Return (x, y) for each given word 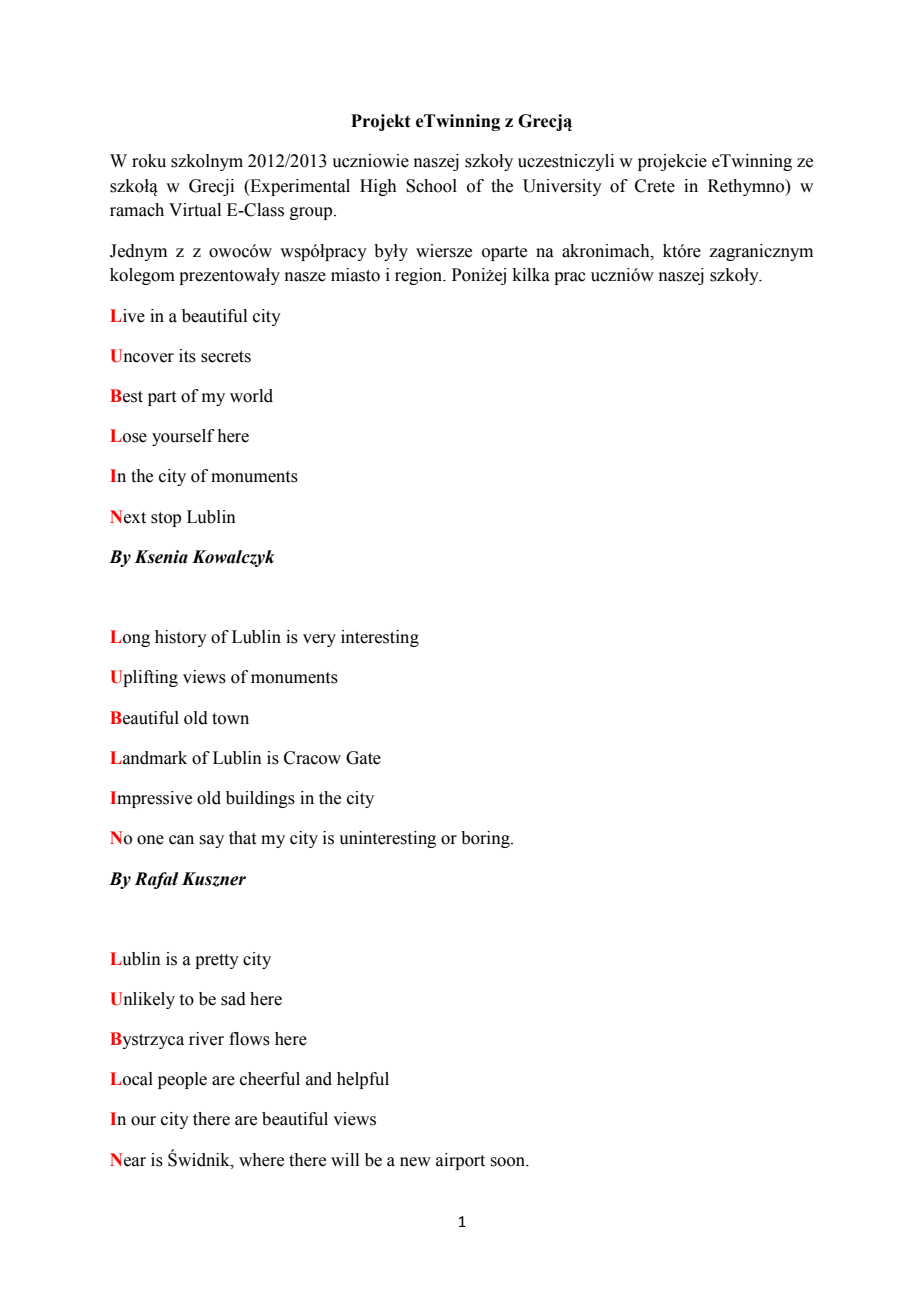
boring (486, 839)
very (319, 640)
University (562, 187)
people (182, 1080)
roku (149, 161)
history (181, 638)
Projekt (380, 122)
